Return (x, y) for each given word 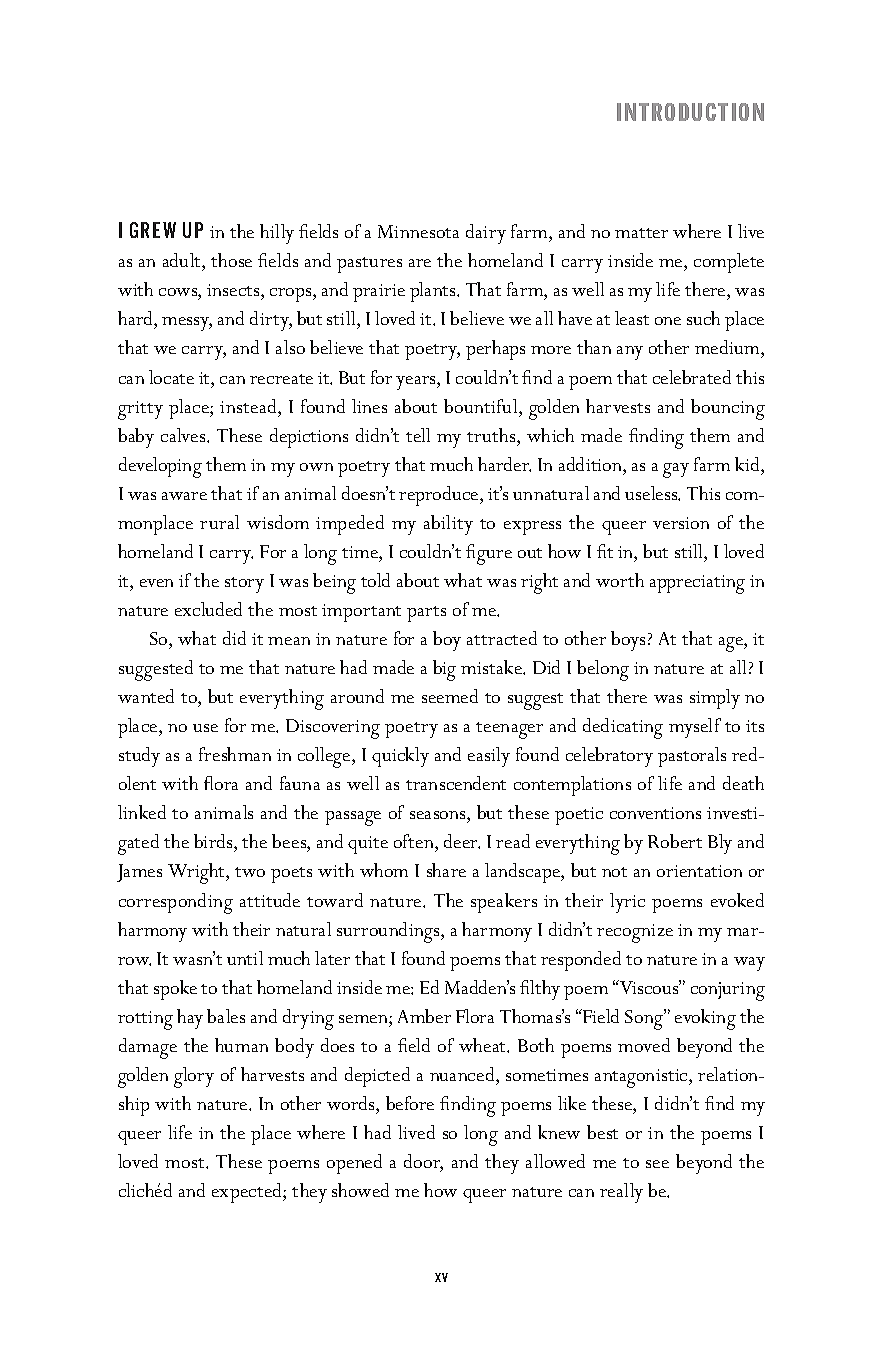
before (410, 1103)
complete (729, 263)
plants (434, 292)
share (446, 870)
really (621, 1193)
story (244, 585)
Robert (675, 841)
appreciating (697, 584)
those (231, 260)
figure (489, 554)
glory (194, 1077)
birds (214, 843)
